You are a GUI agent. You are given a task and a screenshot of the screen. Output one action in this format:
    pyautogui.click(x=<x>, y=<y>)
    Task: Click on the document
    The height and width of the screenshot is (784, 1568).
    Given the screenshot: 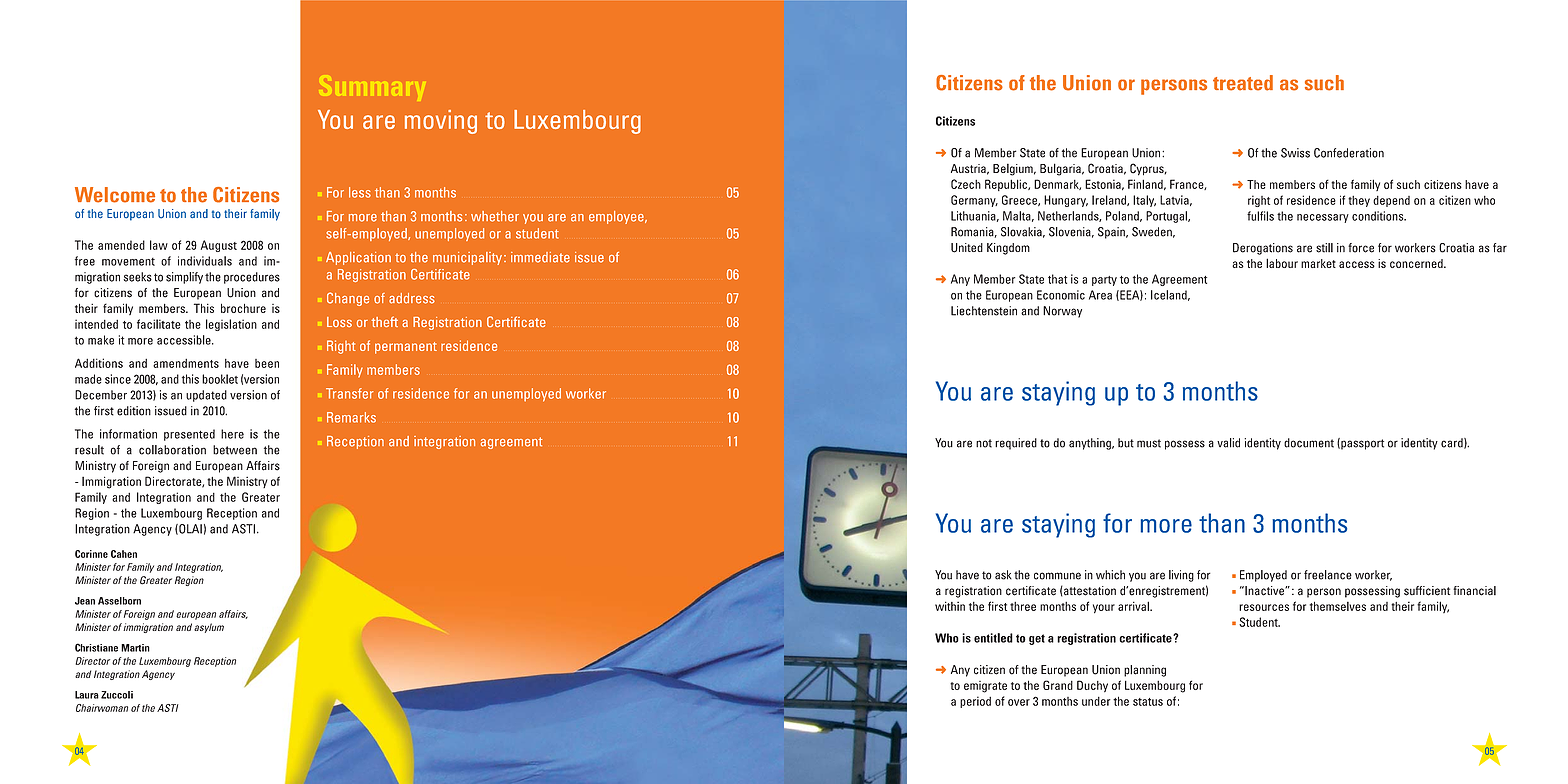 What is the action you would take?
    pyautogui.click(x=1309, y=443)
